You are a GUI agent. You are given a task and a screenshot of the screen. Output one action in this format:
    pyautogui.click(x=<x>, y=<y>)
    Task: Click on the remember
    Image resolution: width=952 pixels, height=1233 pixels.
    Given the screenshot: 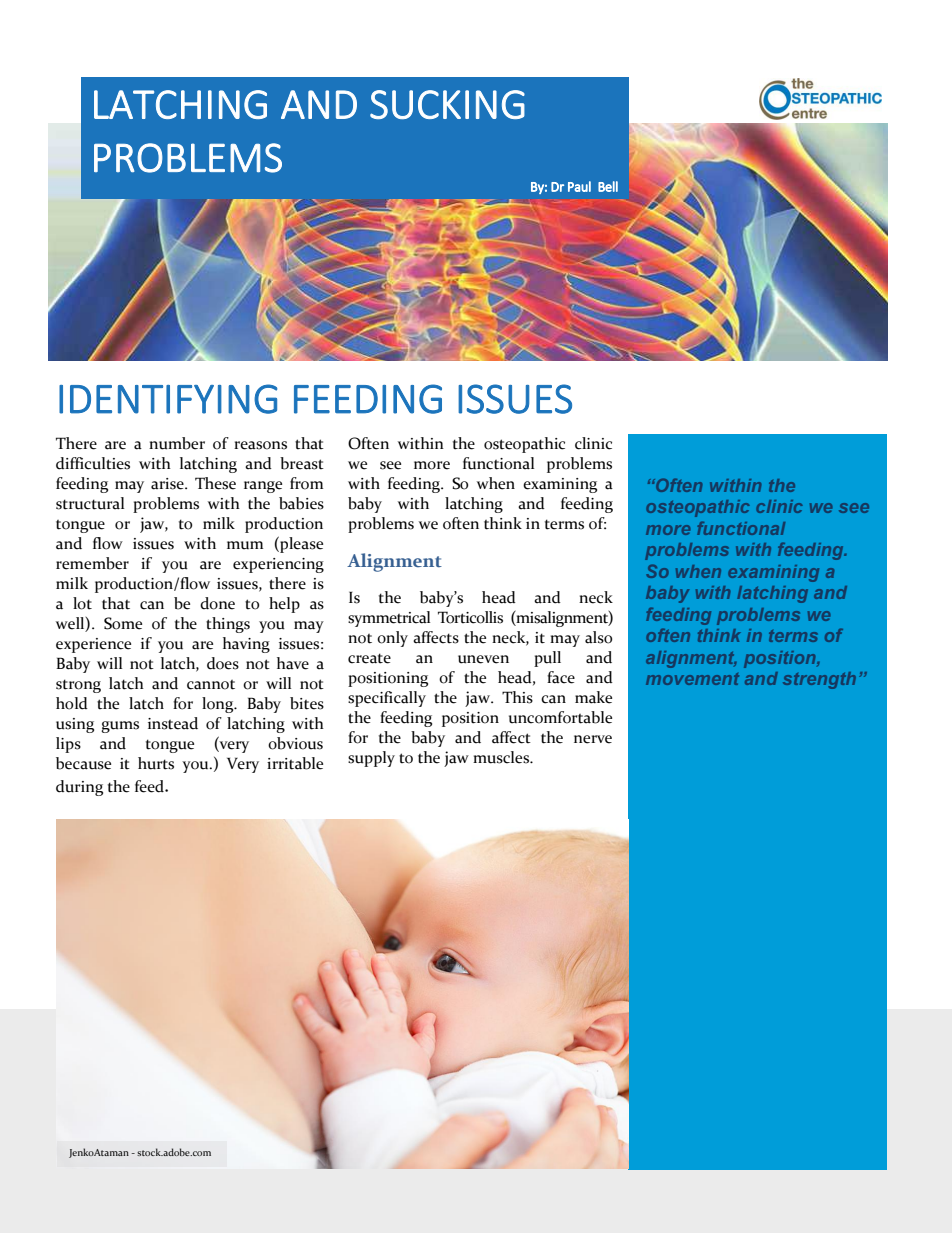 What is the action you would take?
    pyautogui.click(x=92, y=563)
